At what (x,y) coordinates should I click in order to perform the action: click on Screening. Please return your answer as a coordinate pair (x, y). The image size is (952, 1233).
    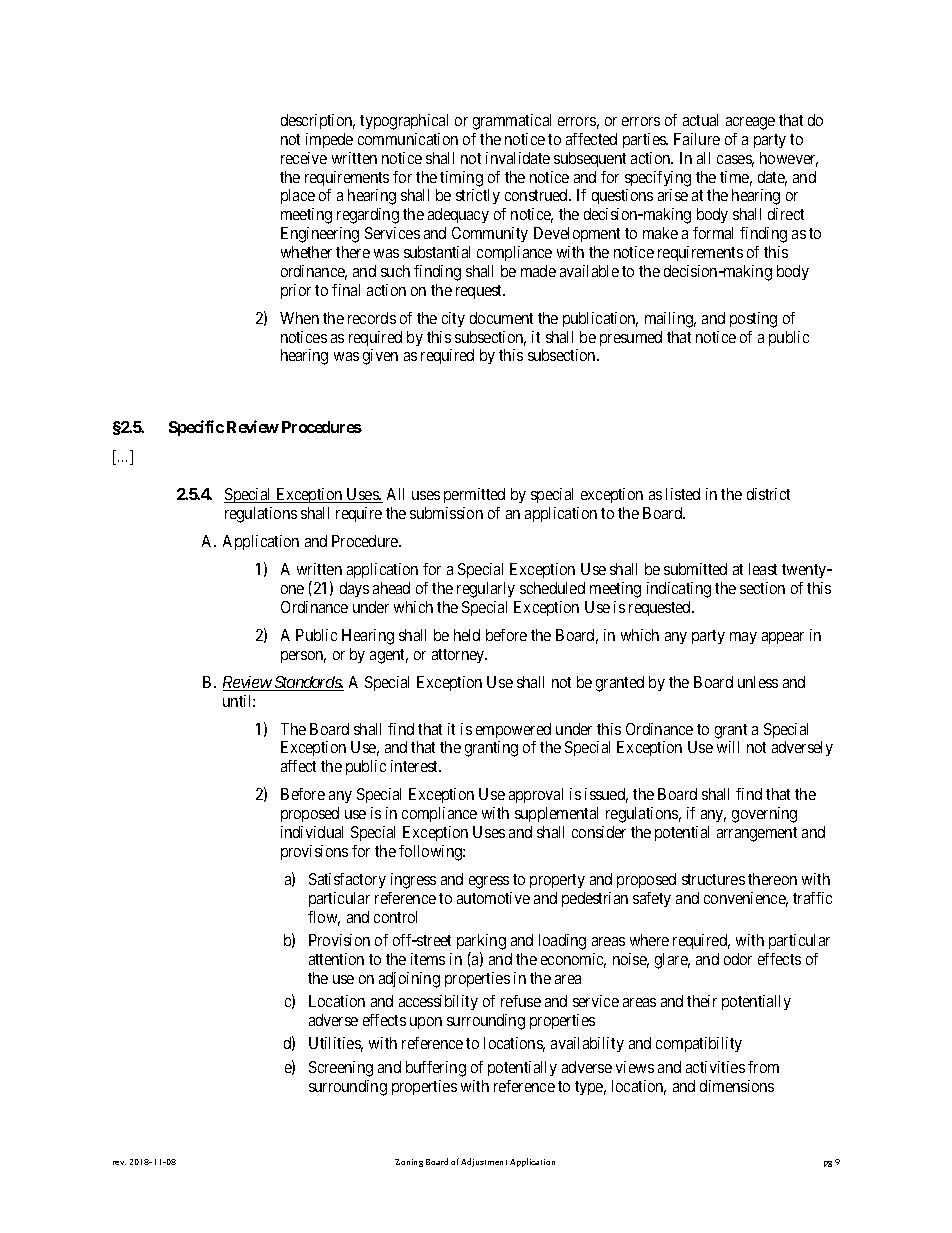
    Looking at the image, I should click on (341, 1069).
